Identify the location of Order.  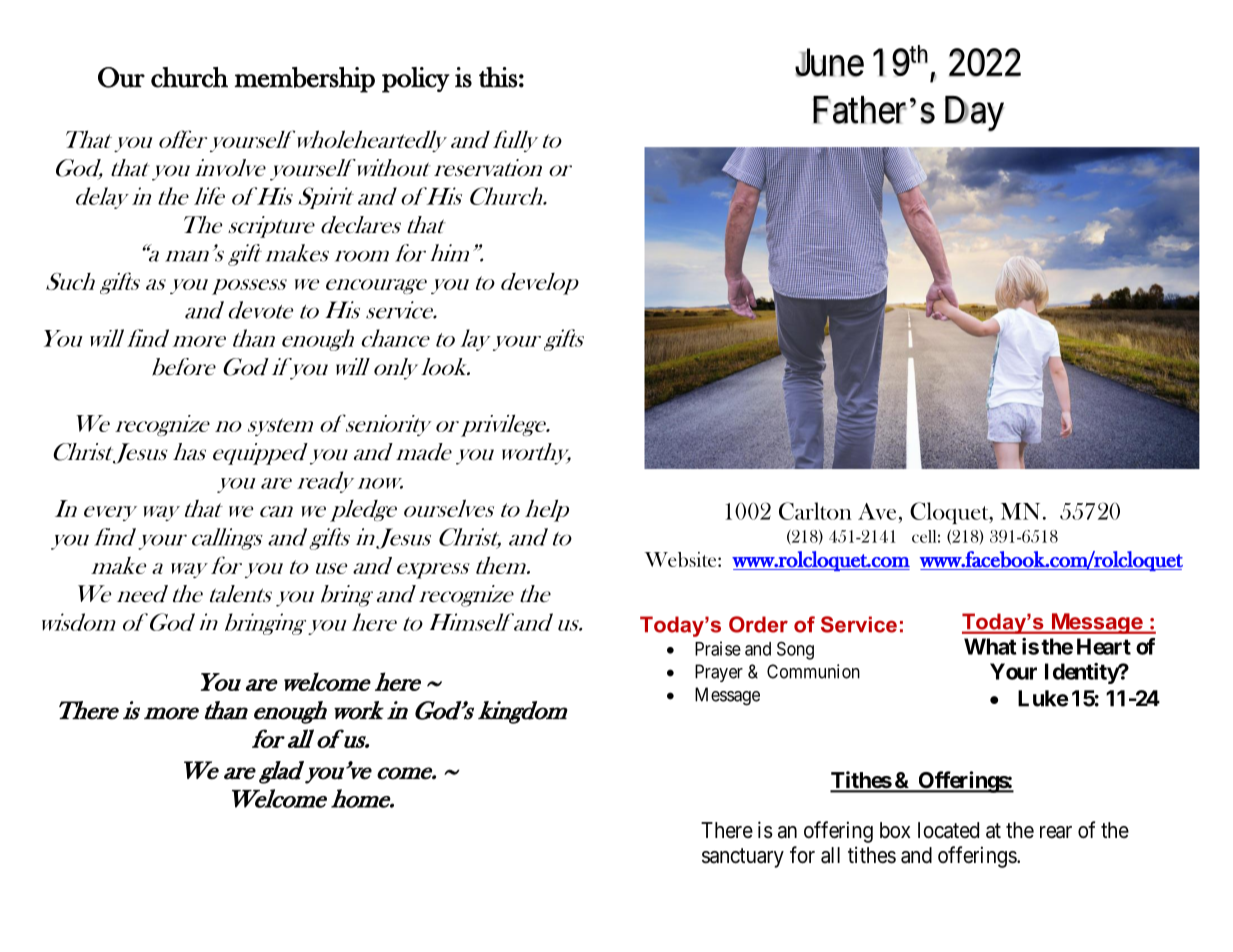
(758, 624).
